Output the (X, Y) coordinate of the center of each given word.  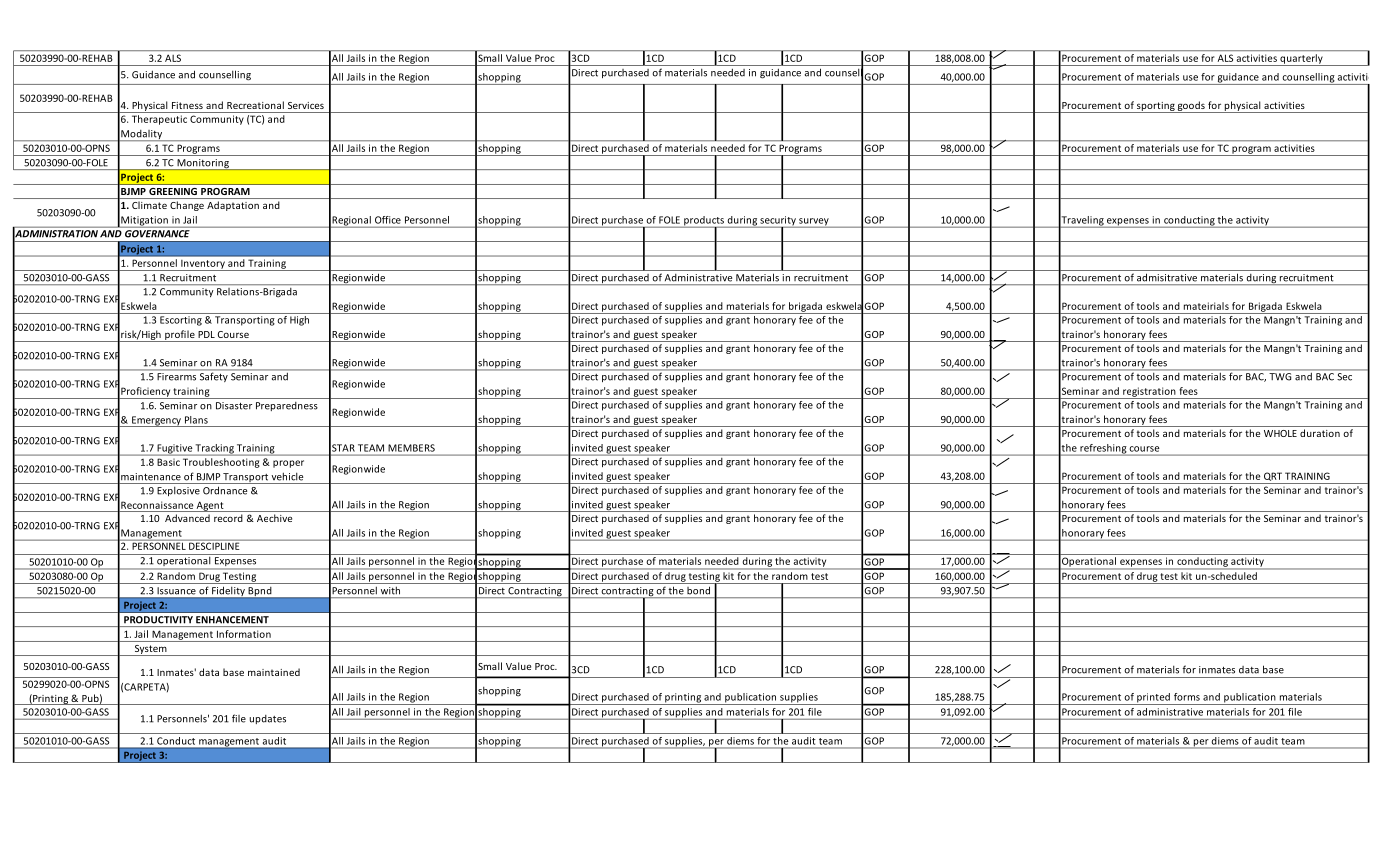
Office (388, 220)
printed (1153, 699)
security (778, 222)
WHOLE (1280, 433)
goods (1191, 107)
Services (306, 105)
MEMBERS (411, 448)
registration (1149, 393)
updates (267, 719)
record (228, 518)
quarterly (1301, 60)
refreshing (1103, 450)
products (704, 222)
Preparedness (287, 406)
